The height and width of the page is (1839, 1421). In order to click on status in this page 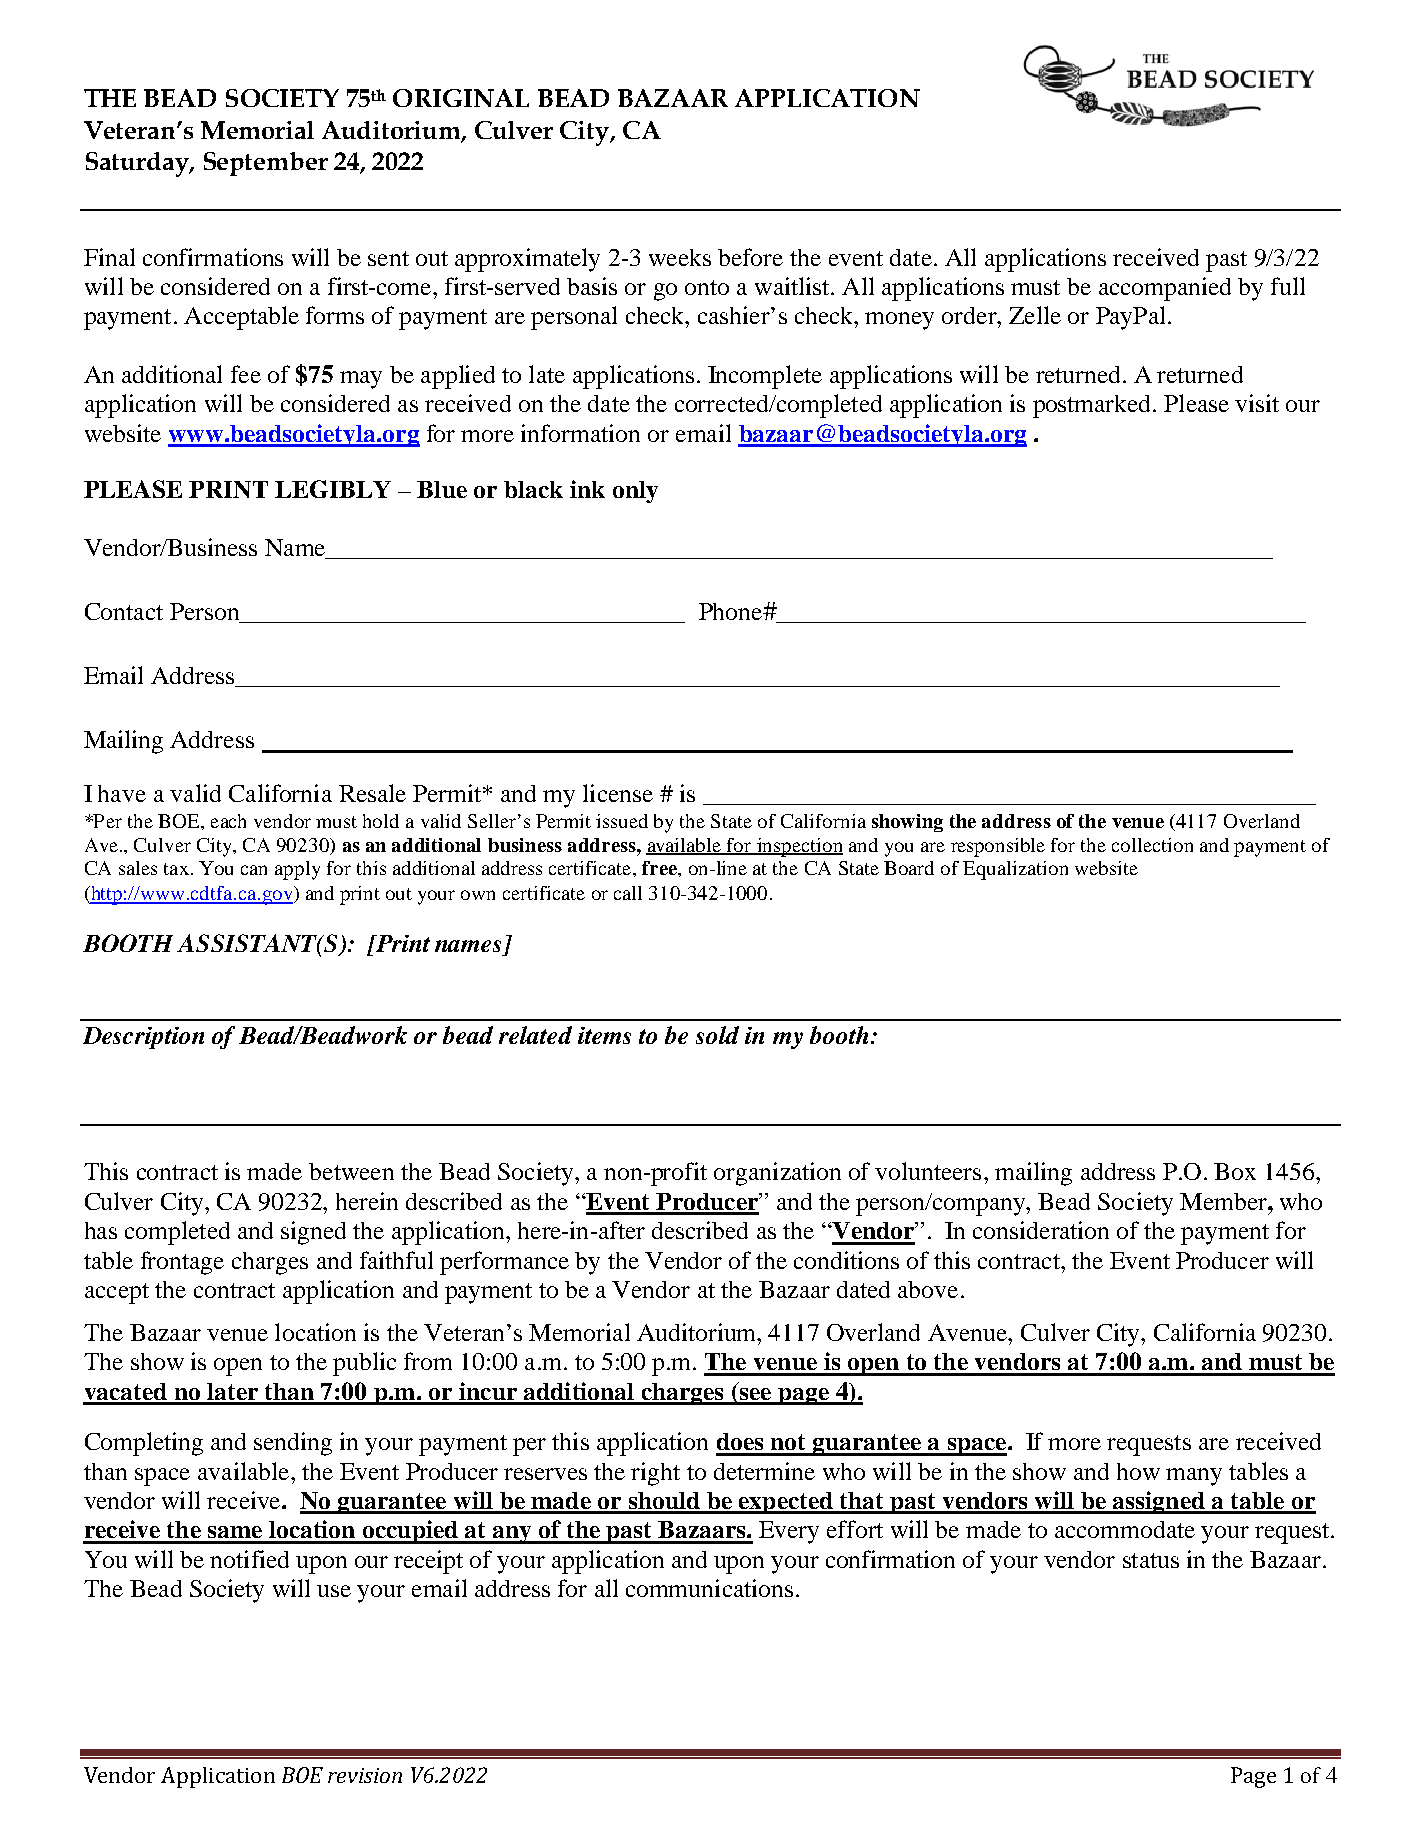, I will do `click(1151, 1560)`.
